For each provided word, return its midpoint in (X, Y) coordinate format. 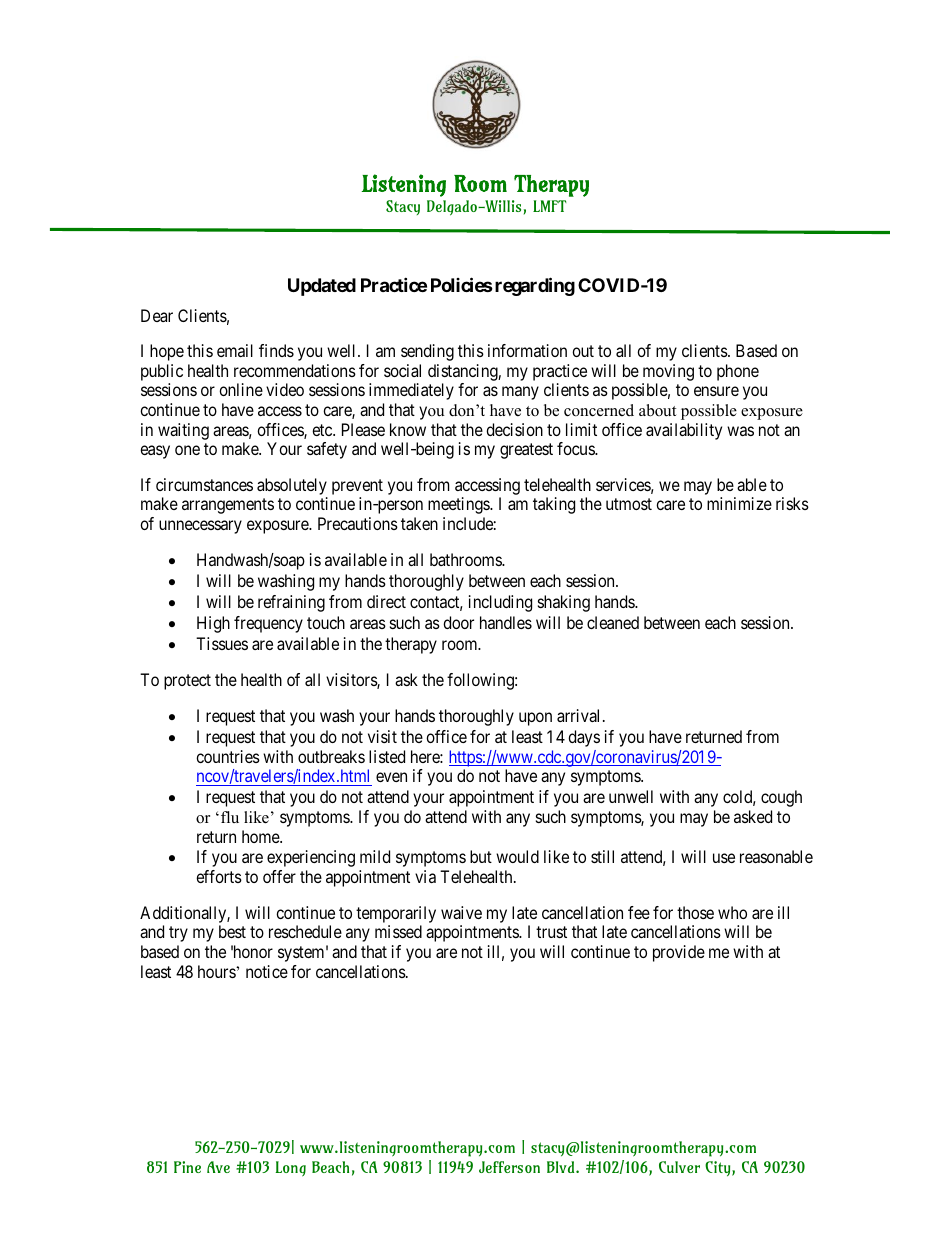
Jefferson (509, 1167)
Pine (187, 1167)
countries (228, 756)
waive (461, 912)
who (732, 912)
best (232, 931)
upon (535, 719)
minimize (739, 503)
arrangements (228, 506)
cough (781, 798)
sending (427, 352)
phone (738, 372)
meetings (459, 505)
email (235, 350)
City (719, 1168)
